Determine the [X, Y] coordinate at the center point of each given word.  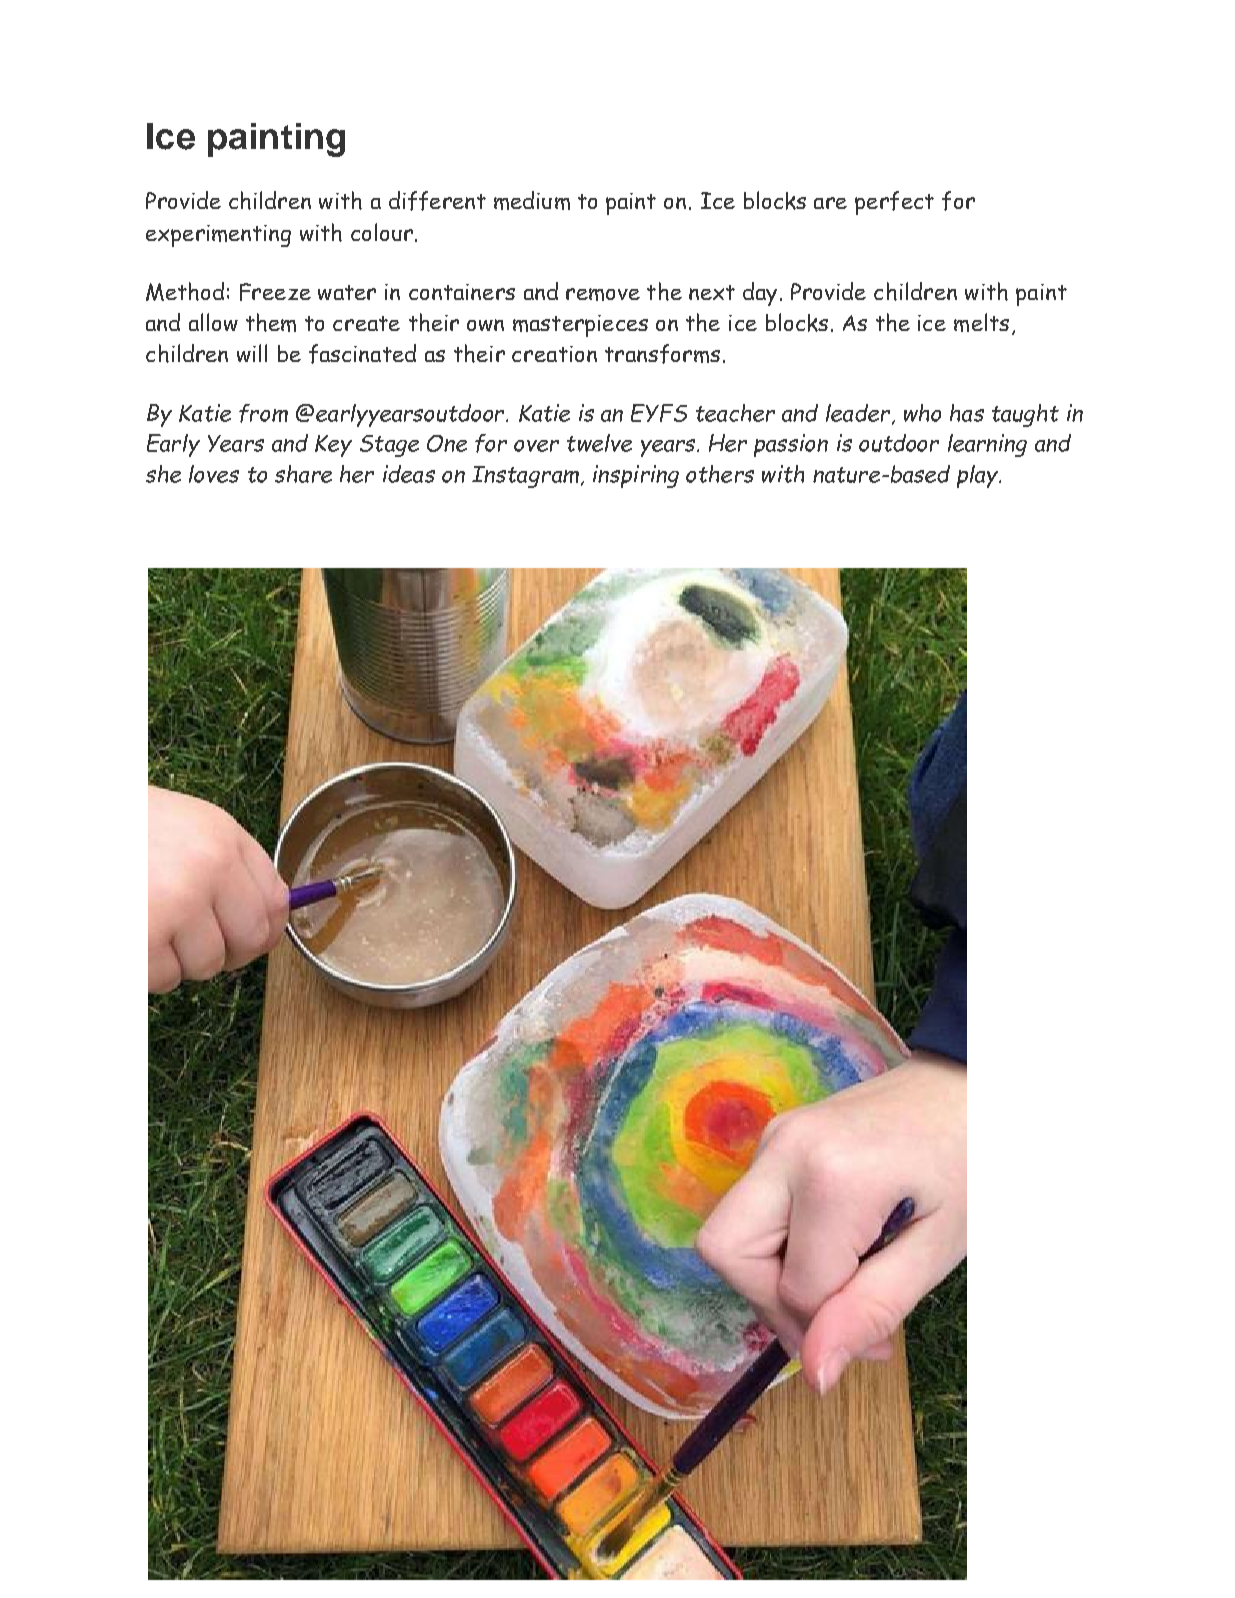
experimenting [218, 236]
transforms [662, 354]
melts [981, 322]
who [922, 413]
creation [554, 354]
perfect [894, 203]
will [252, 353]
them [271, 322]
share [303, 474]
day [762, 294]
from [263, 413]
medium [532, 200]
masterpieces [580, 326]
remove [603, 294]
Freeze [275, 292]
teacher [735, 413]
